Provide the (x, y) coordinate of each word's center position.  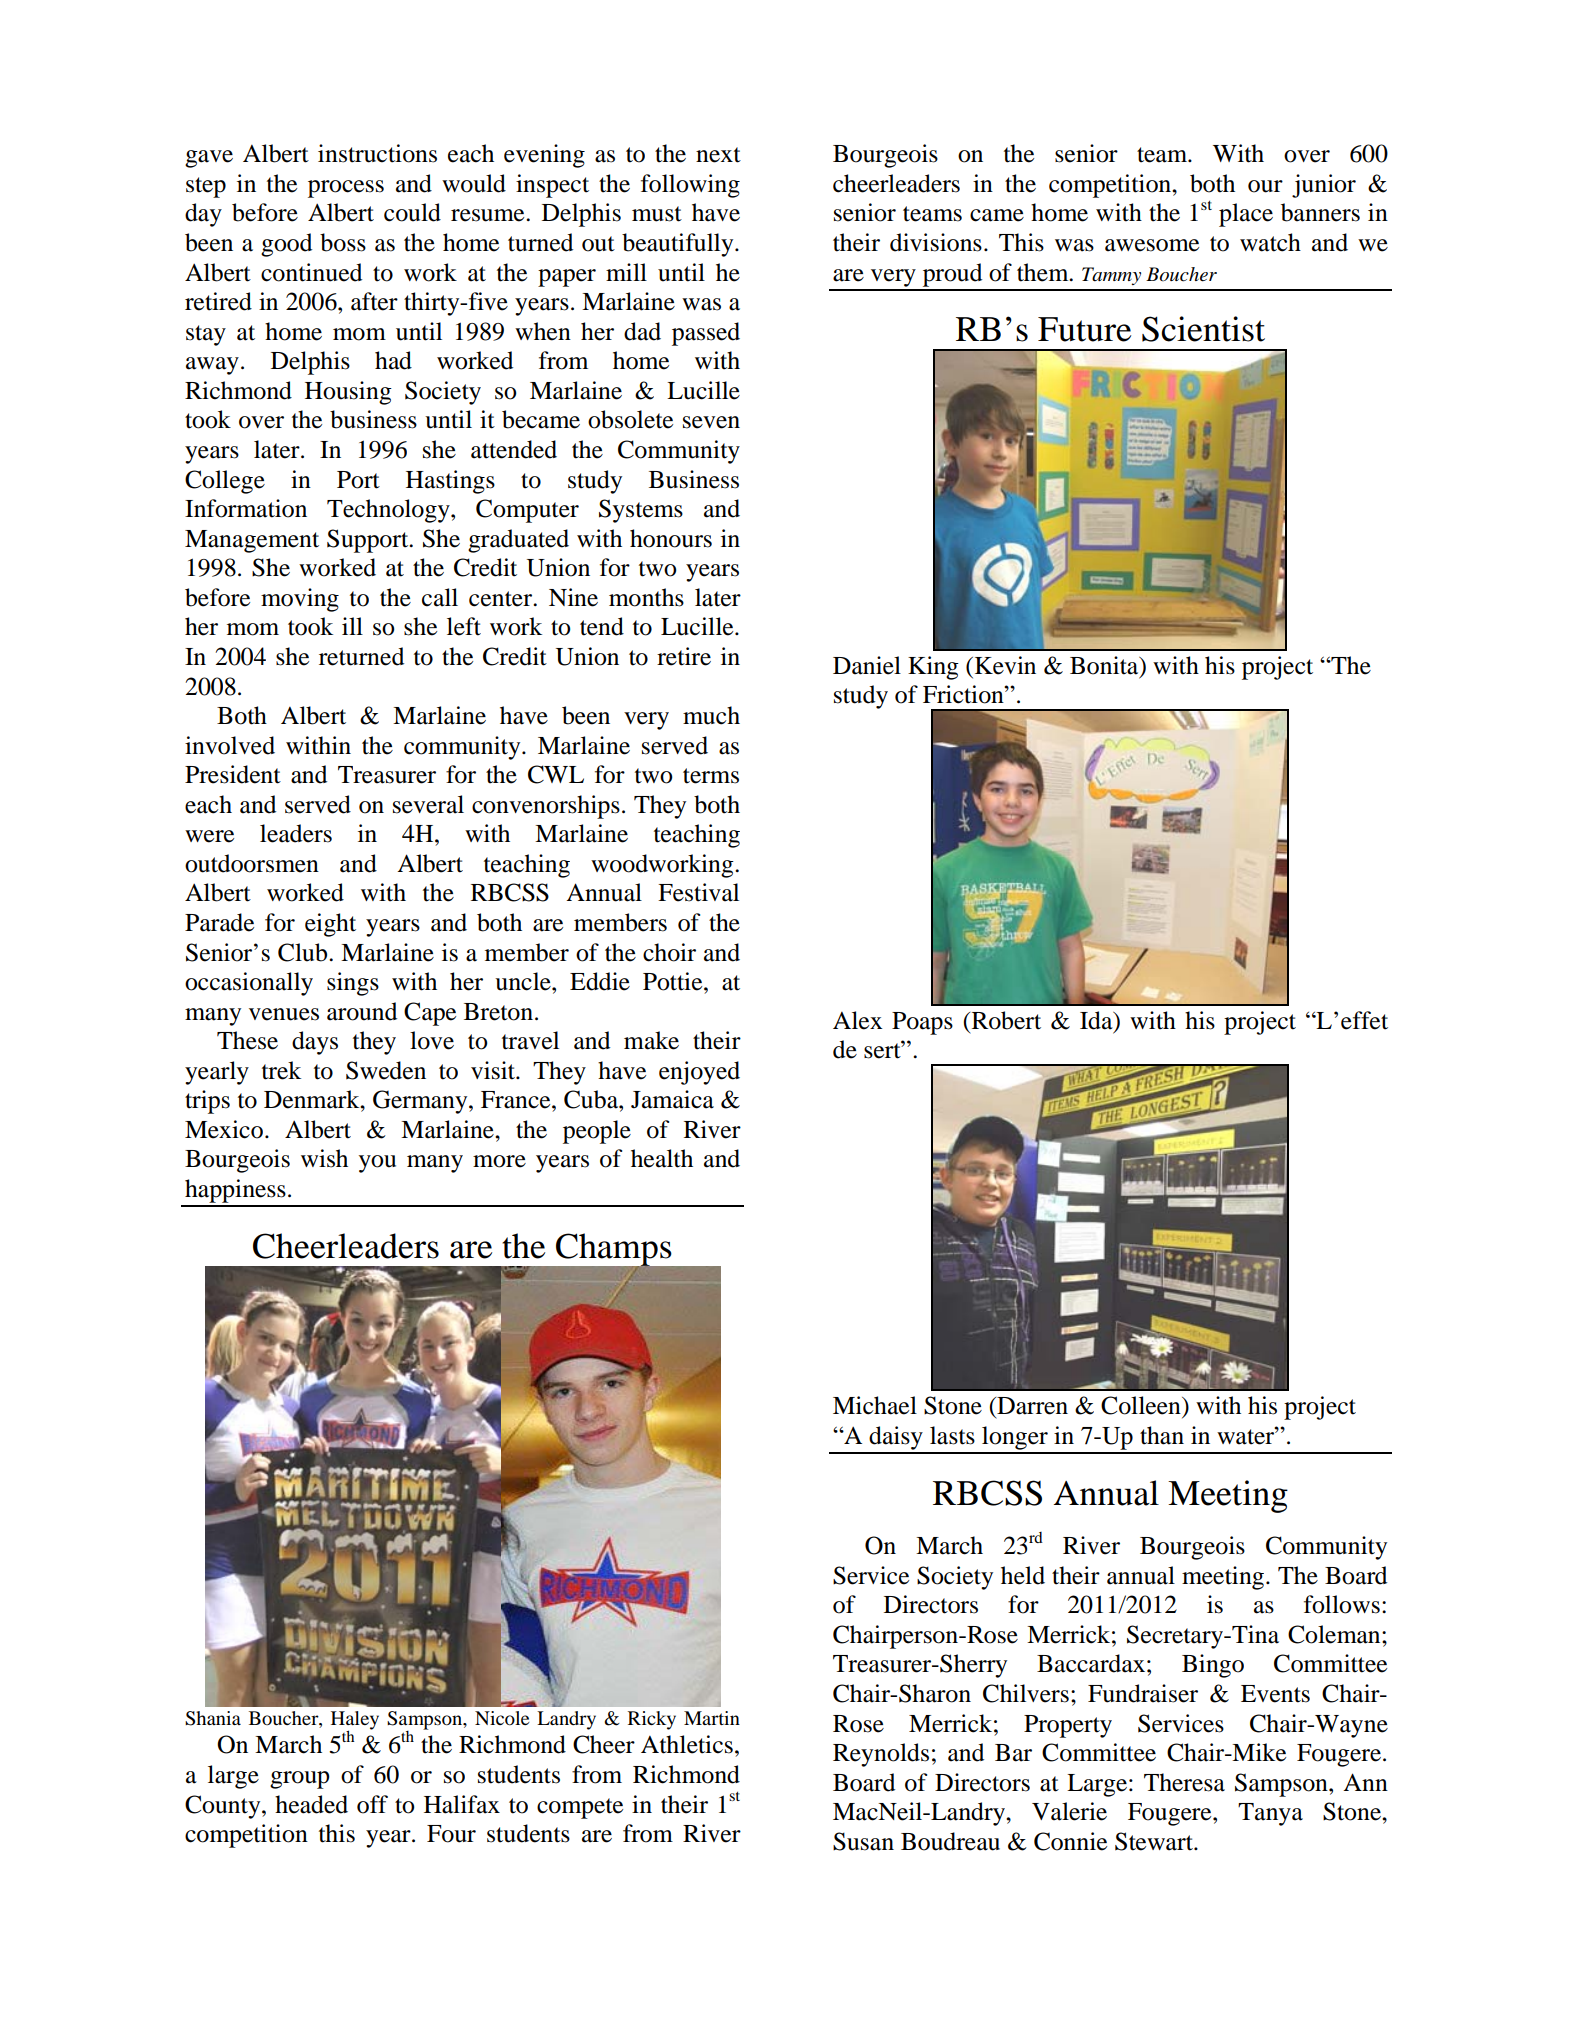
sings (353, 984)
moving (300, 600)
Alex (857, 1020)
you (377, 1164)
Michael (875, 1405)
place (1246, 215)
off (372, 1804)
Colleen (1142, 1405)
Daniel (867, 665)
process (346, 189)
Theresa (1184, 1782)
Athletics (687, 1744)
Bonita (1105, 666)
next (718, 155)
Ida (1097, 1020)
